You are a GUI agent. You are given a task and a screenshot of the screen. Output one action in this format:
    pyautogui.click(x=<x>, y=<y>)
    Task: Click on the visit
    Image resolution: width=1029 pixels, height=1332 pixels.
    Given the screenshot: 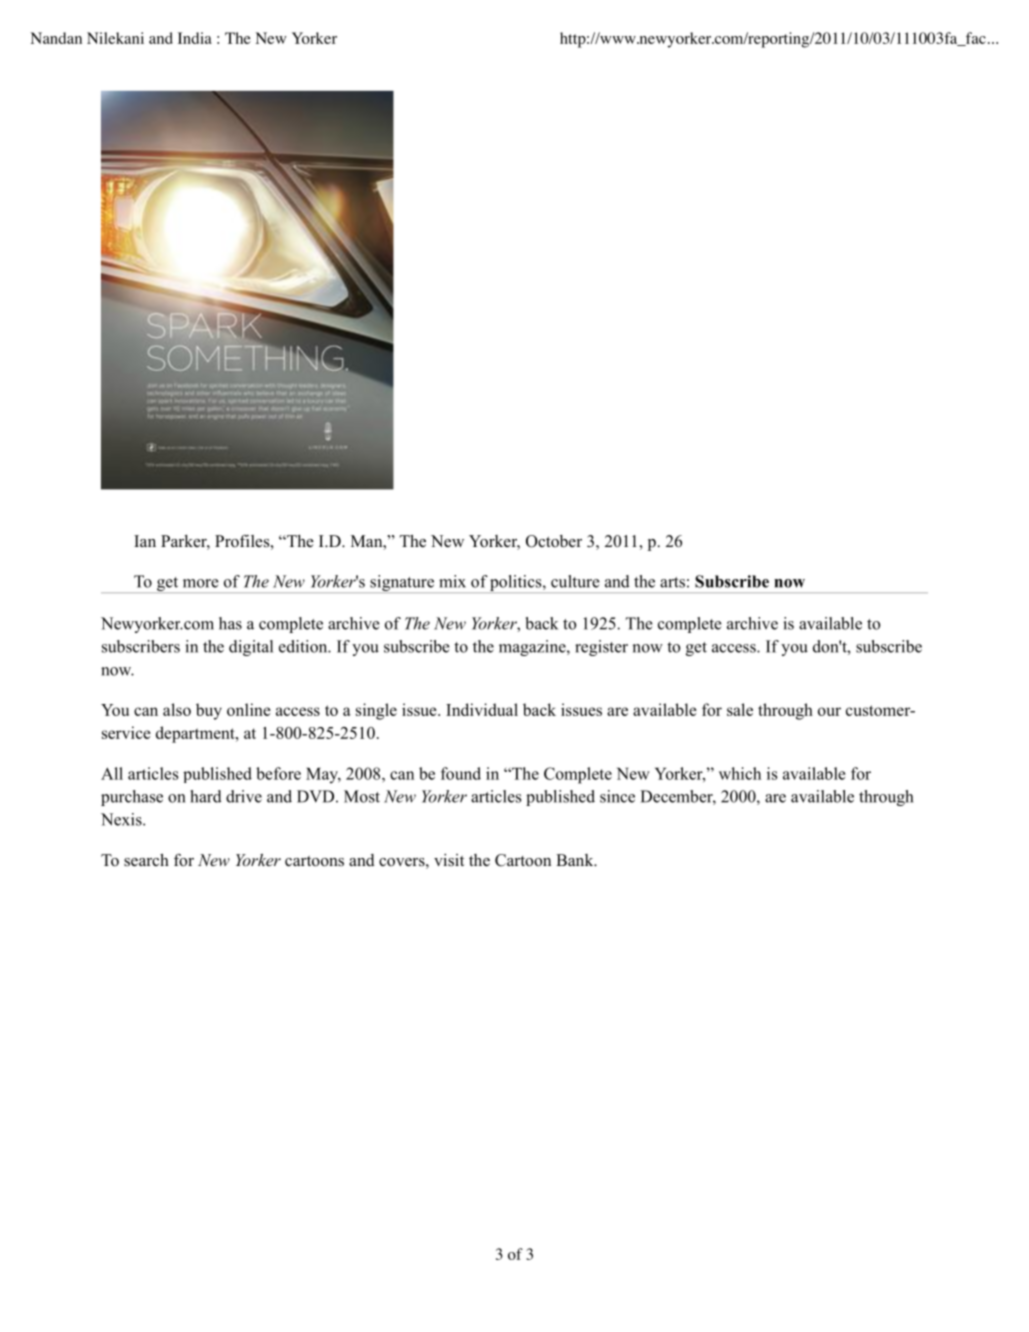 What is the action you would take?
    pyautogui.click(x=449, y=860)
